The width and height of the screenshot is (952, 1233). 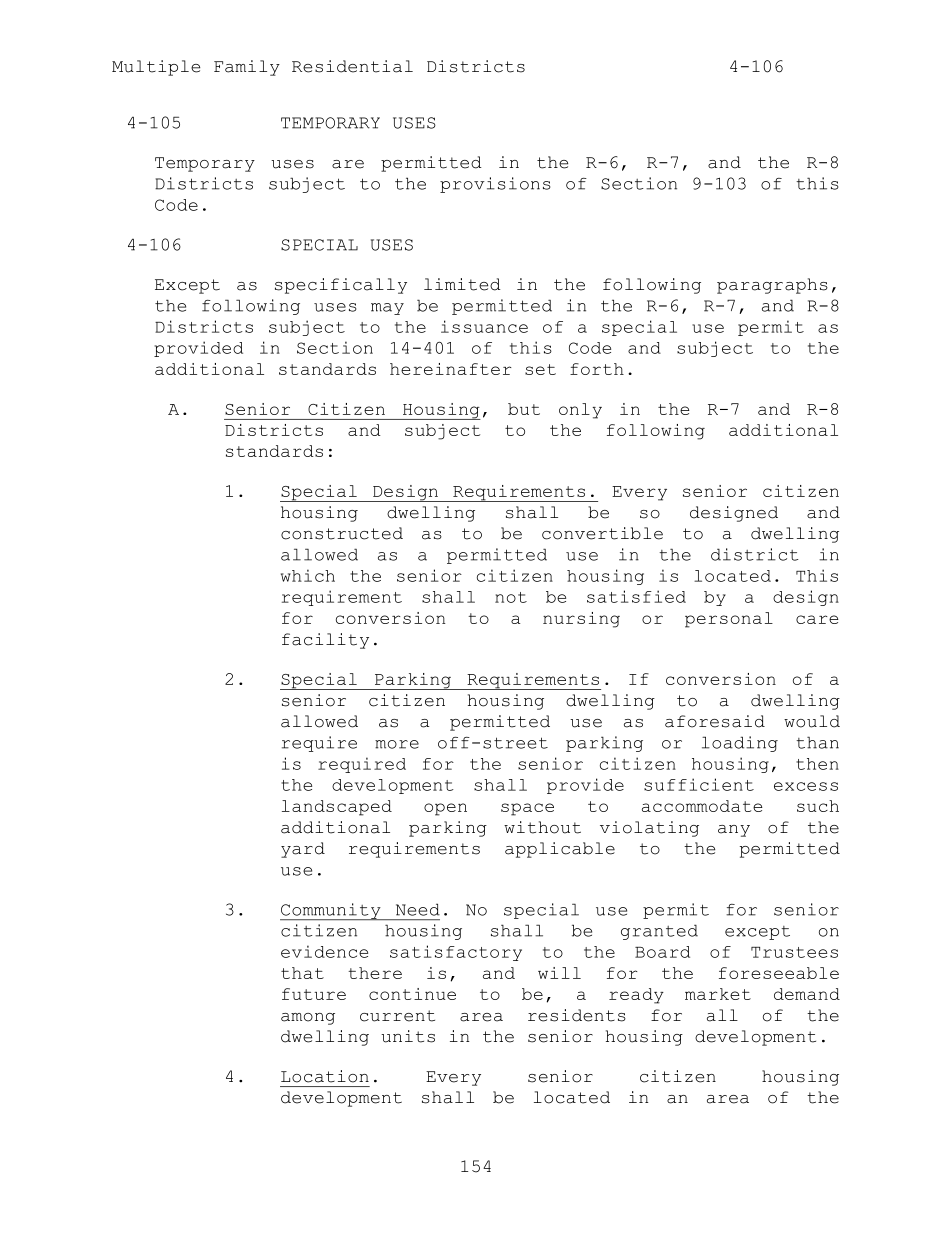 What do you see at coordinates (308, 1019) in the screenshot?
I see `among` at bounding box center [308, 1019].
